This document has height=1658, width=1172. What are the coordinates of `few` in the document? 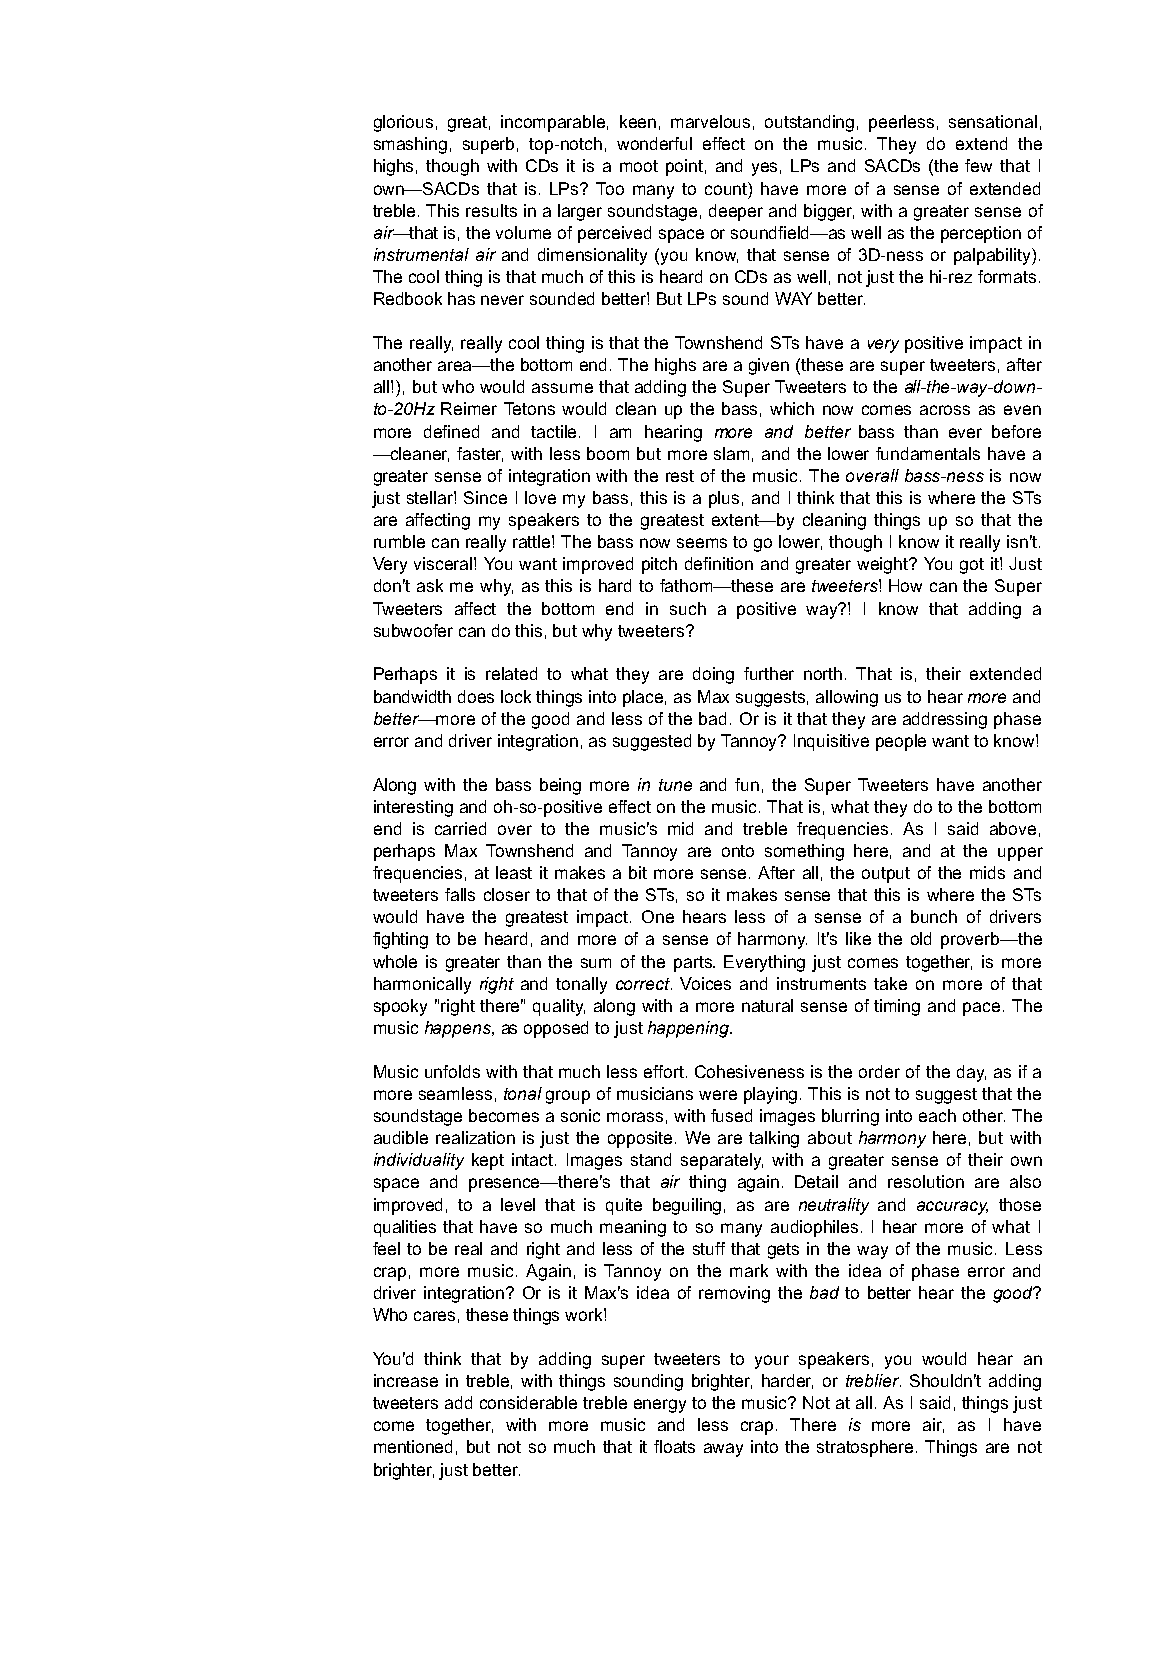 It's located at (978, 165).
